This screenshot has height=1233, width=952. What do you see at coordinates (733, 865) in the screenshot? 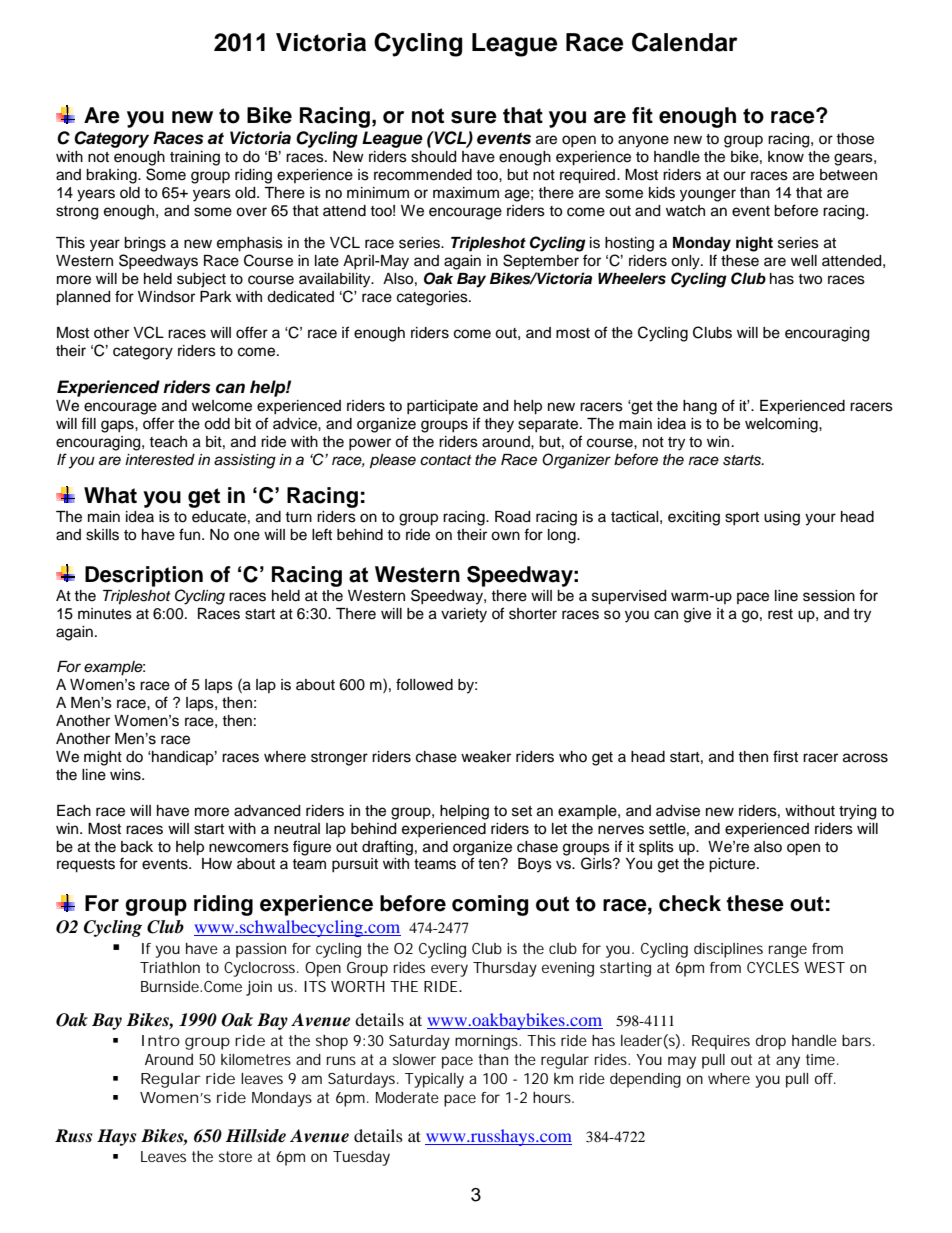
I see `picture` at bounding box center [733, 865].
